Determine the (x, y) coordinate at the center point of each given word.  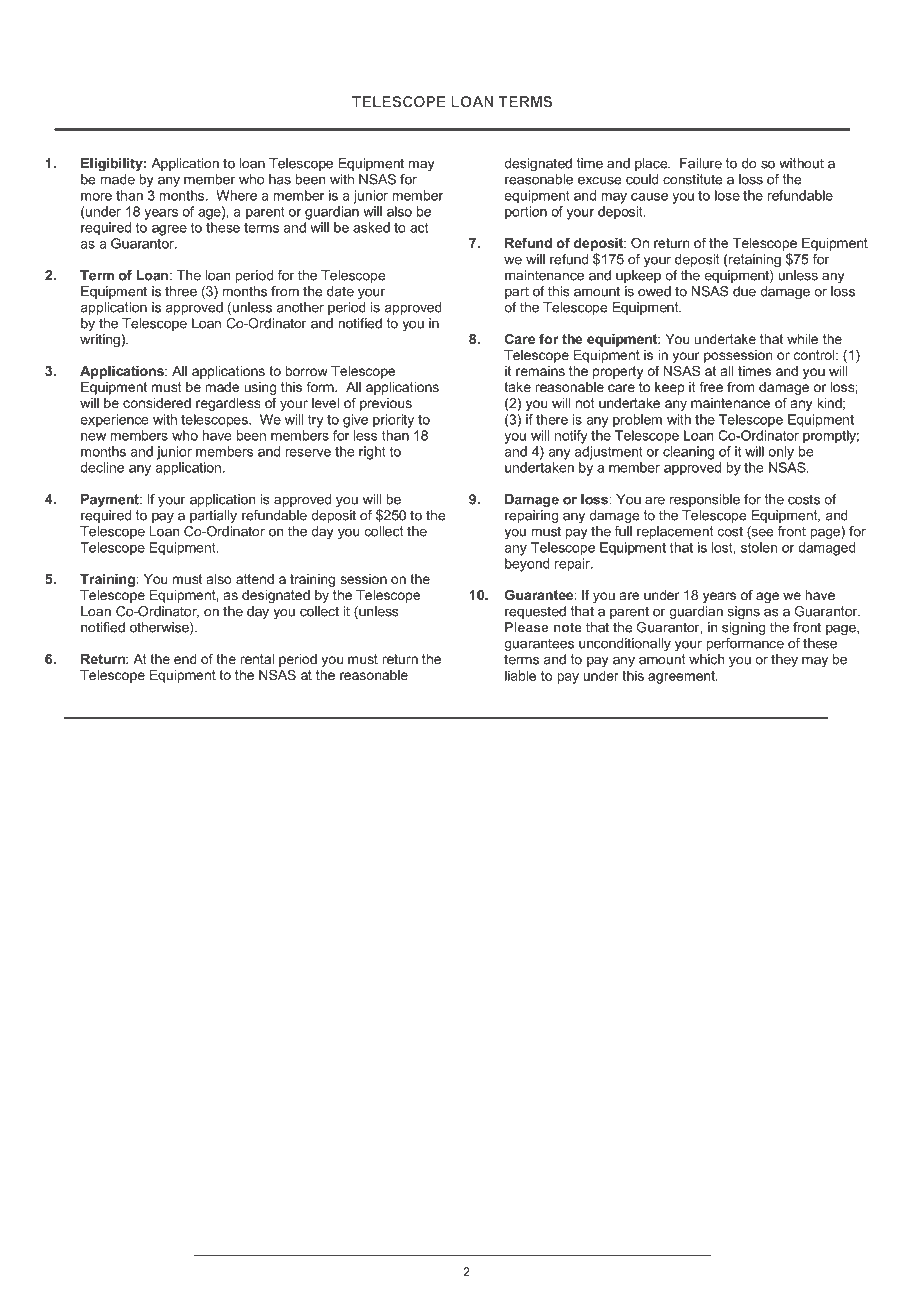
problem (637, 421)
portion (526, 213)
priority (393, 421)
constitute (693, 179)
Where (236, 195)
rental (257, 659)
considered (157, 403)
